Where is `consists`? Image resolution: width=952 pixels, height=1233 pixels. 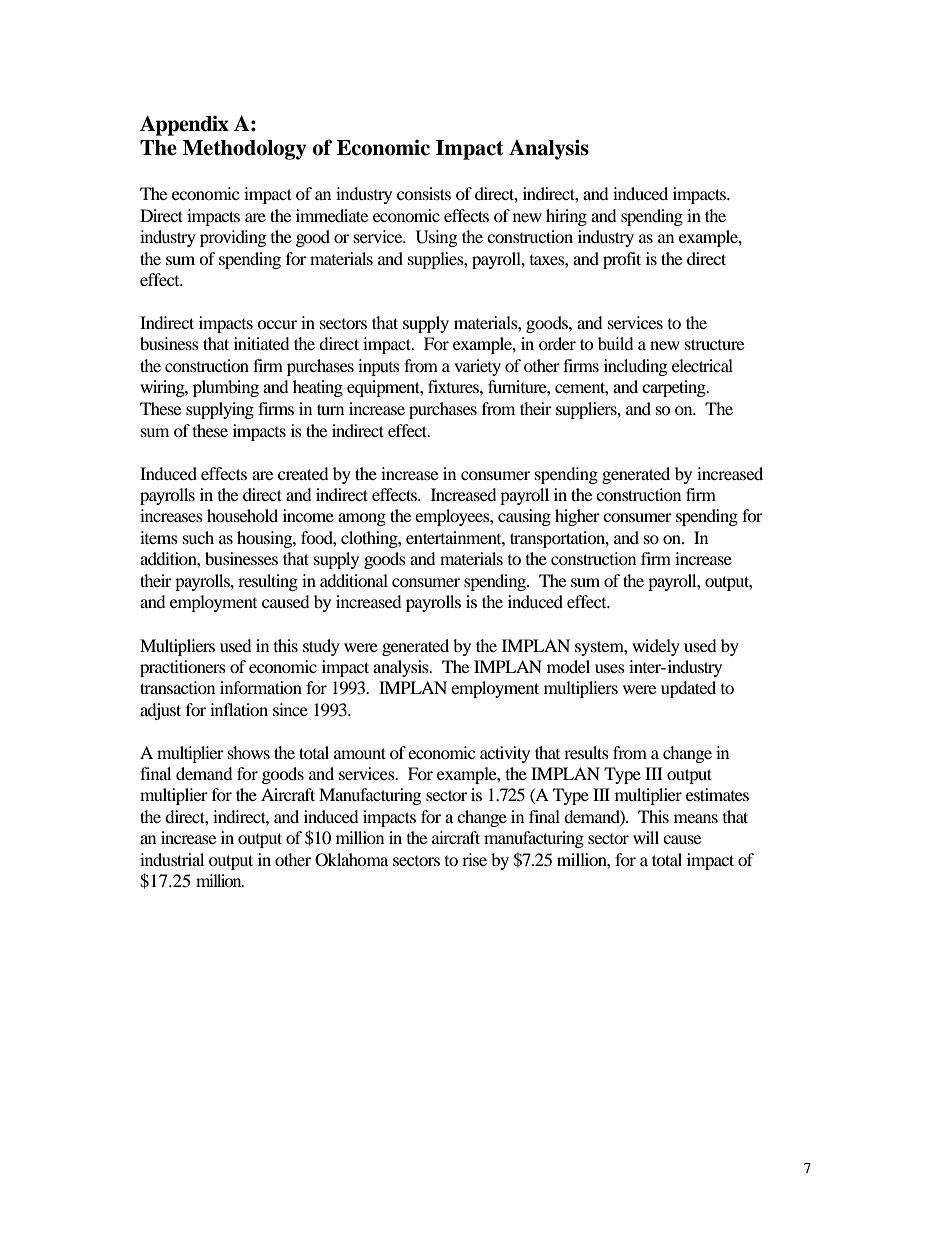 consists is located at coordinates (424, 193).
